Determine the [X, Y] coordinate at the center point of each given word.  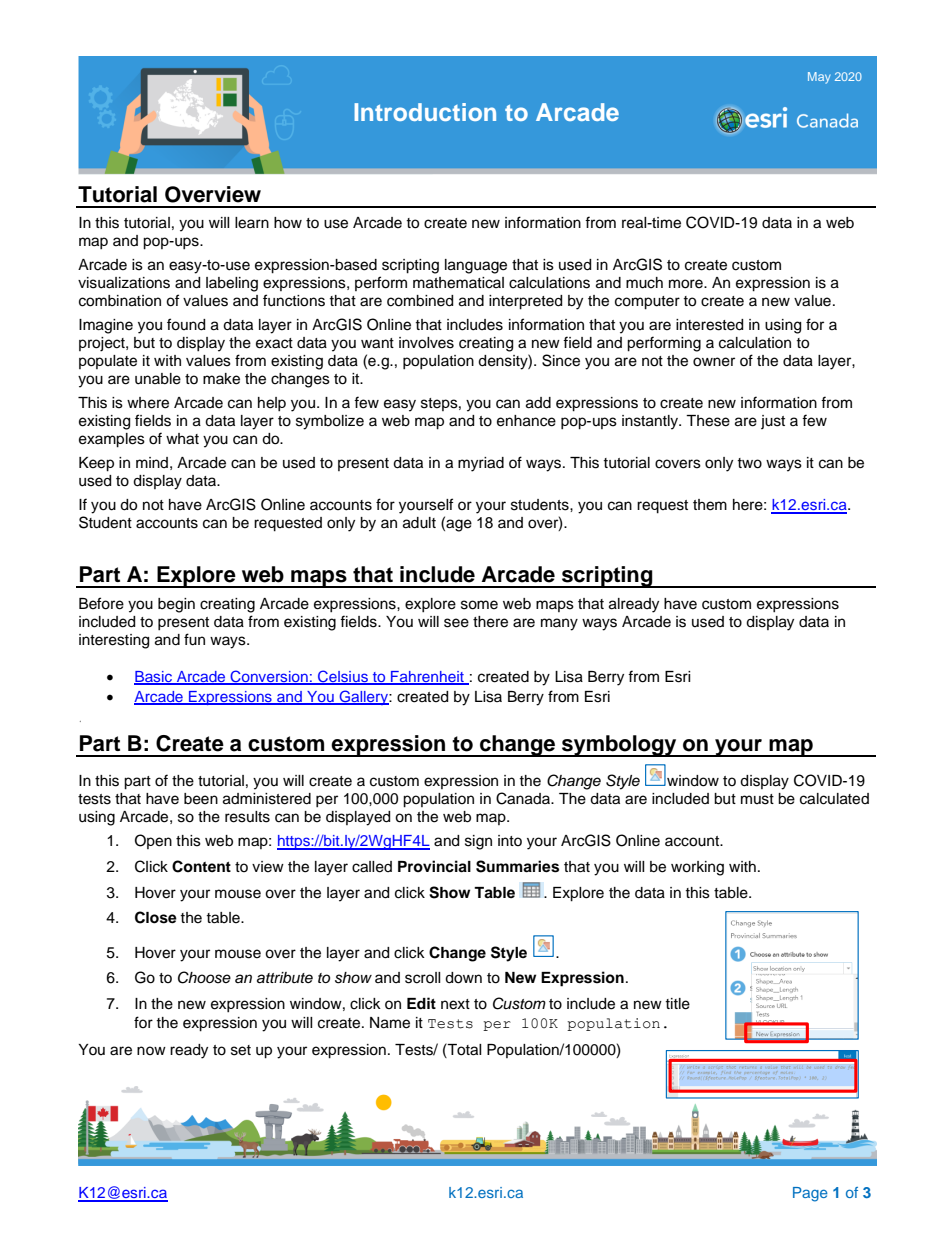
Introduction [425, 112]
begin [176, 605]
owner [714, 362]
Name [390, 1023]
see [456, 623]
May [819, 78]
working [697, 868]
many [559, 624]
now [151, 1050]
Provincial [434, 866]
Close [156, 917]
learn [252, 223]
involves [426, 343]
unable [158, 379]
